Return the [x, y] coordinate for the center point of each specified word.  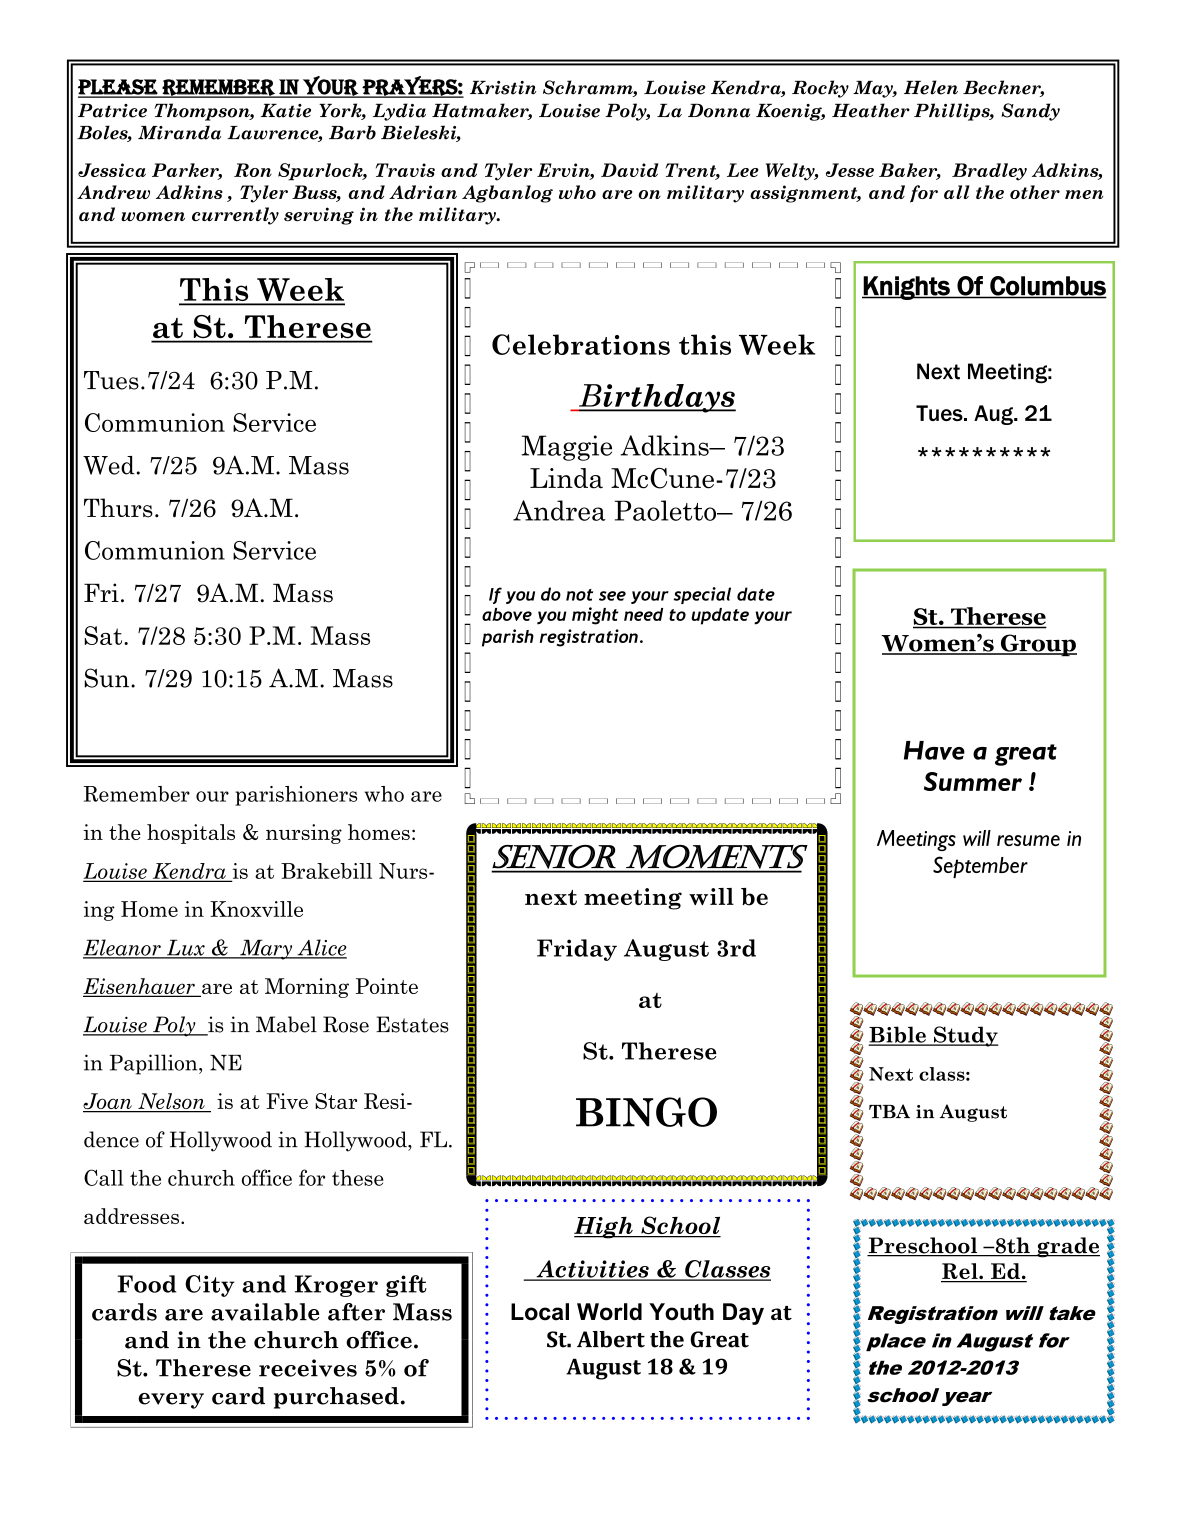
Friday [577, 950]
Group [1037, 645]
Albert [611, 1339]
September [980, 867]
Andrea [559, 510]
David [630, 170]
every [171, 1401]
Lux [186, 948]
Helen [931, 87]
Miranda [179, 132]
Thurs [118, 508]
